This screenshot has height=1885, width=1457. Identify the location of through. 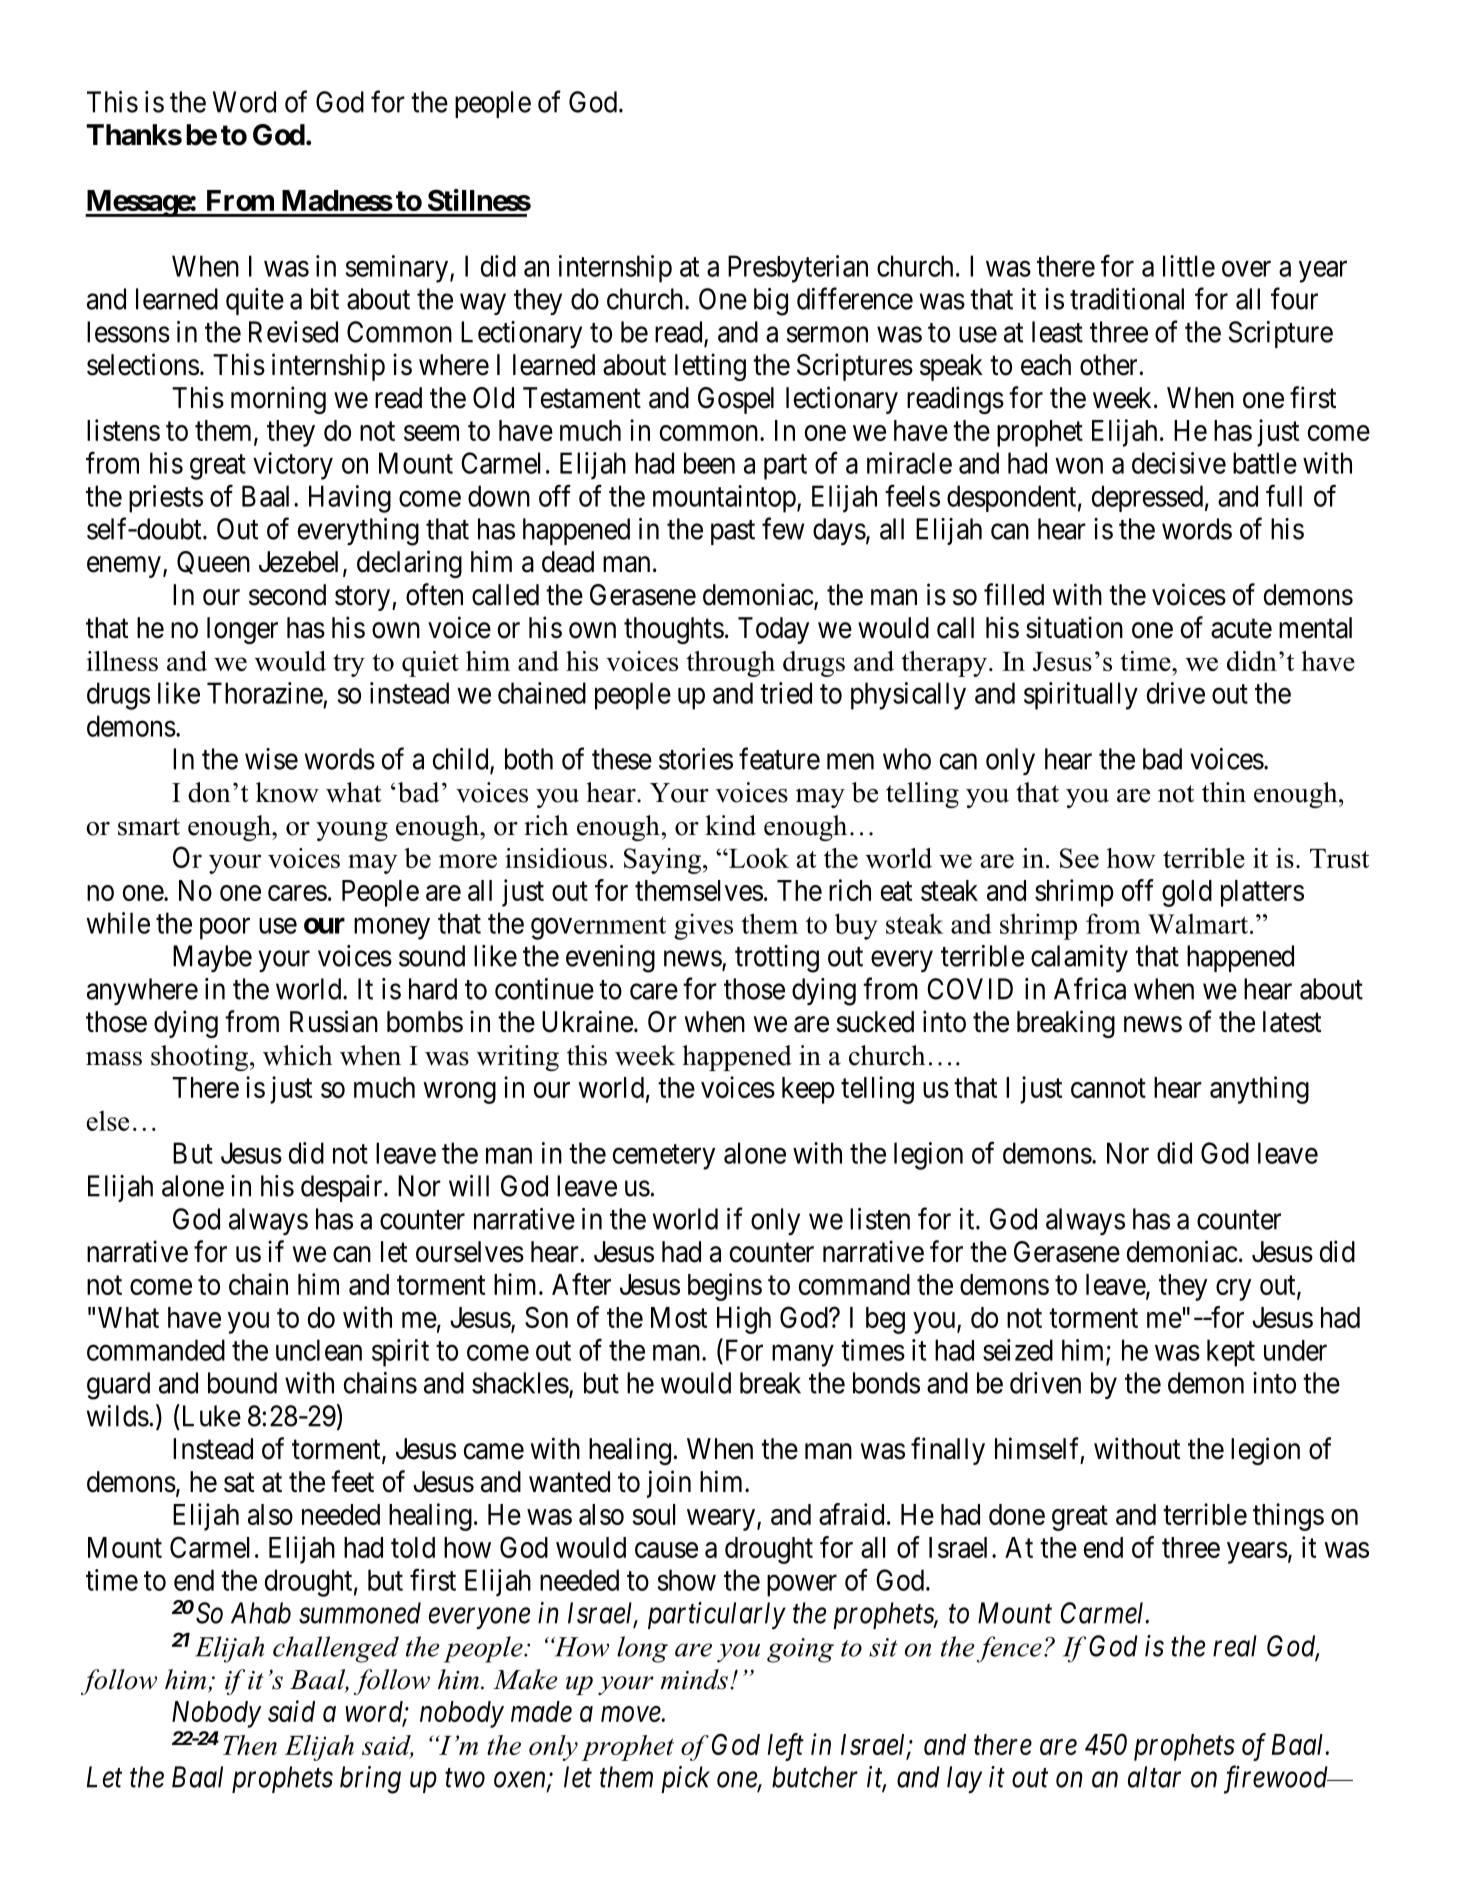
(730, 664).
